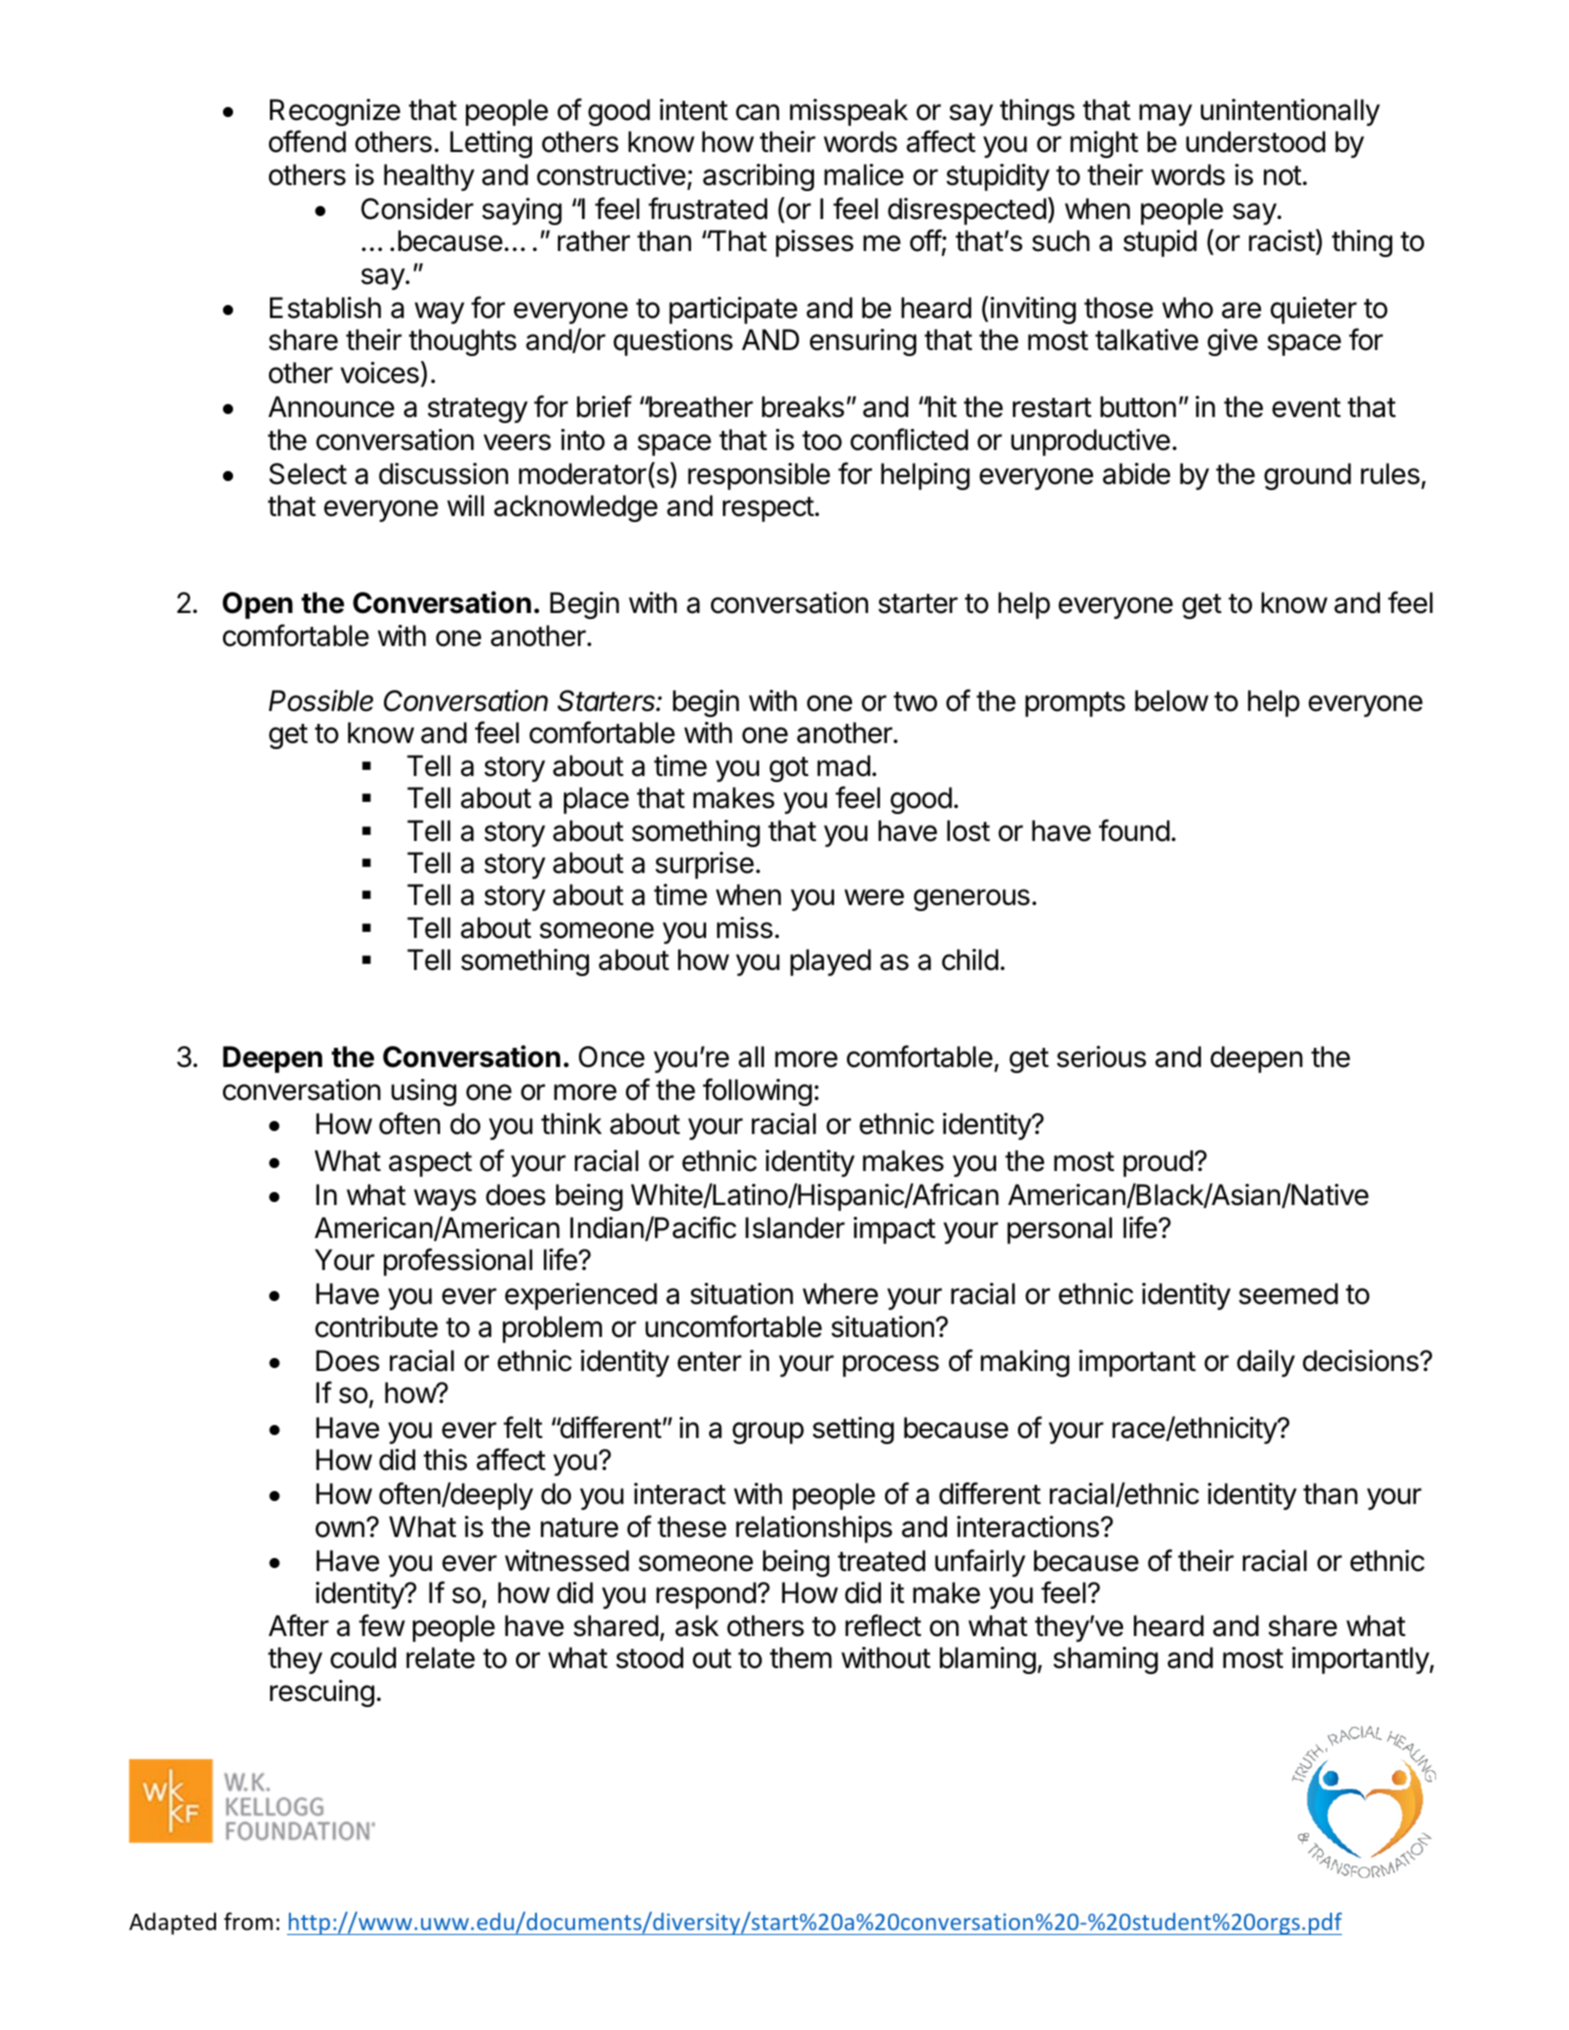  What do you see at coordinates (768, 1433) in the image?
I see `group` at bounding box center [768, 1433].
